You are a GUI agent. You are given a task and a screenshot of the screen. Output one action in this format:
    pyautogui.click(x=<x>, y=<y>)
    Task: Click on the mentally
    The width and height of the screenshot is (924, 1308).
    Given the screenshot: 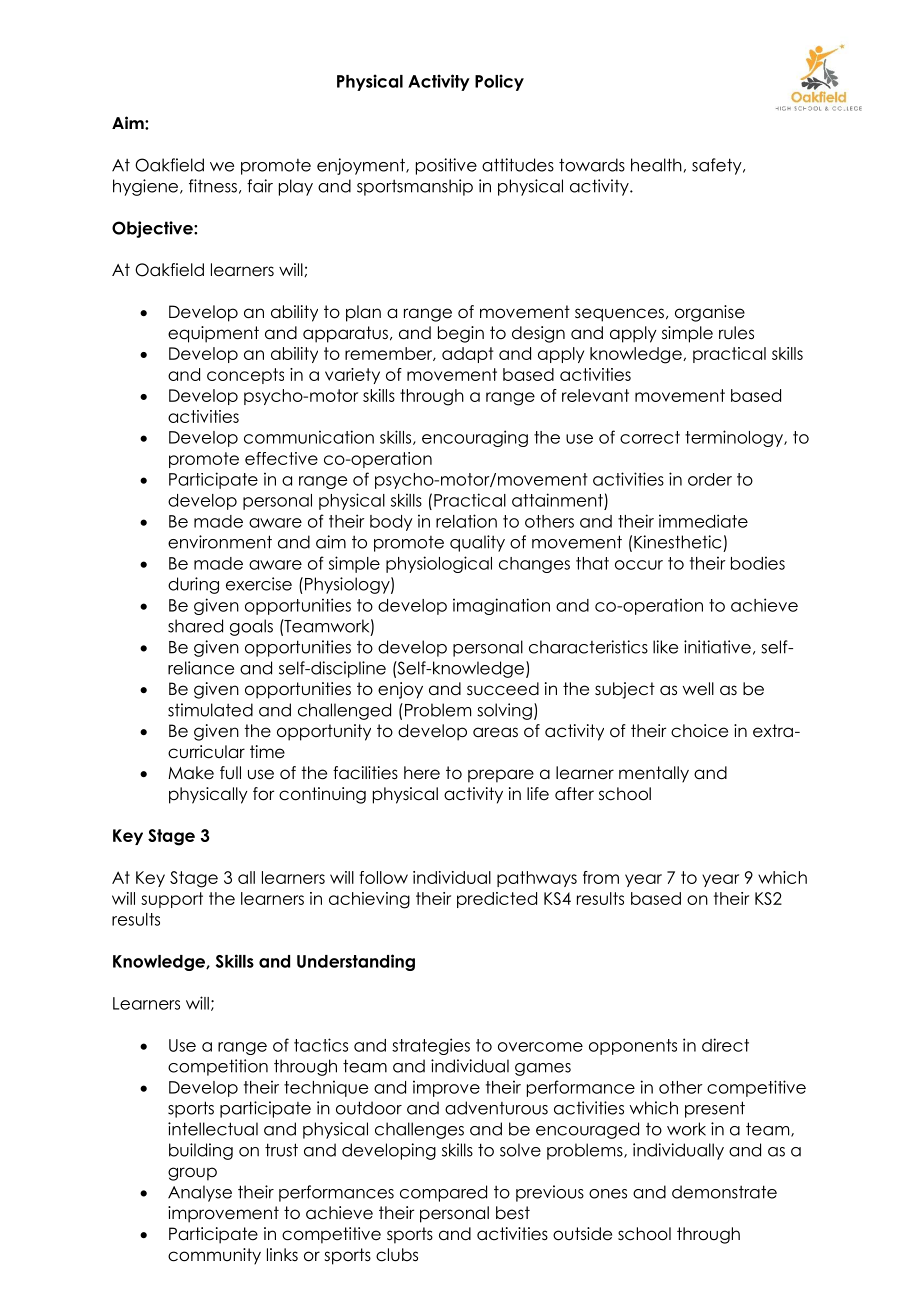 What is the action you would take?
    pyautogui.click(x=654, y=774)
